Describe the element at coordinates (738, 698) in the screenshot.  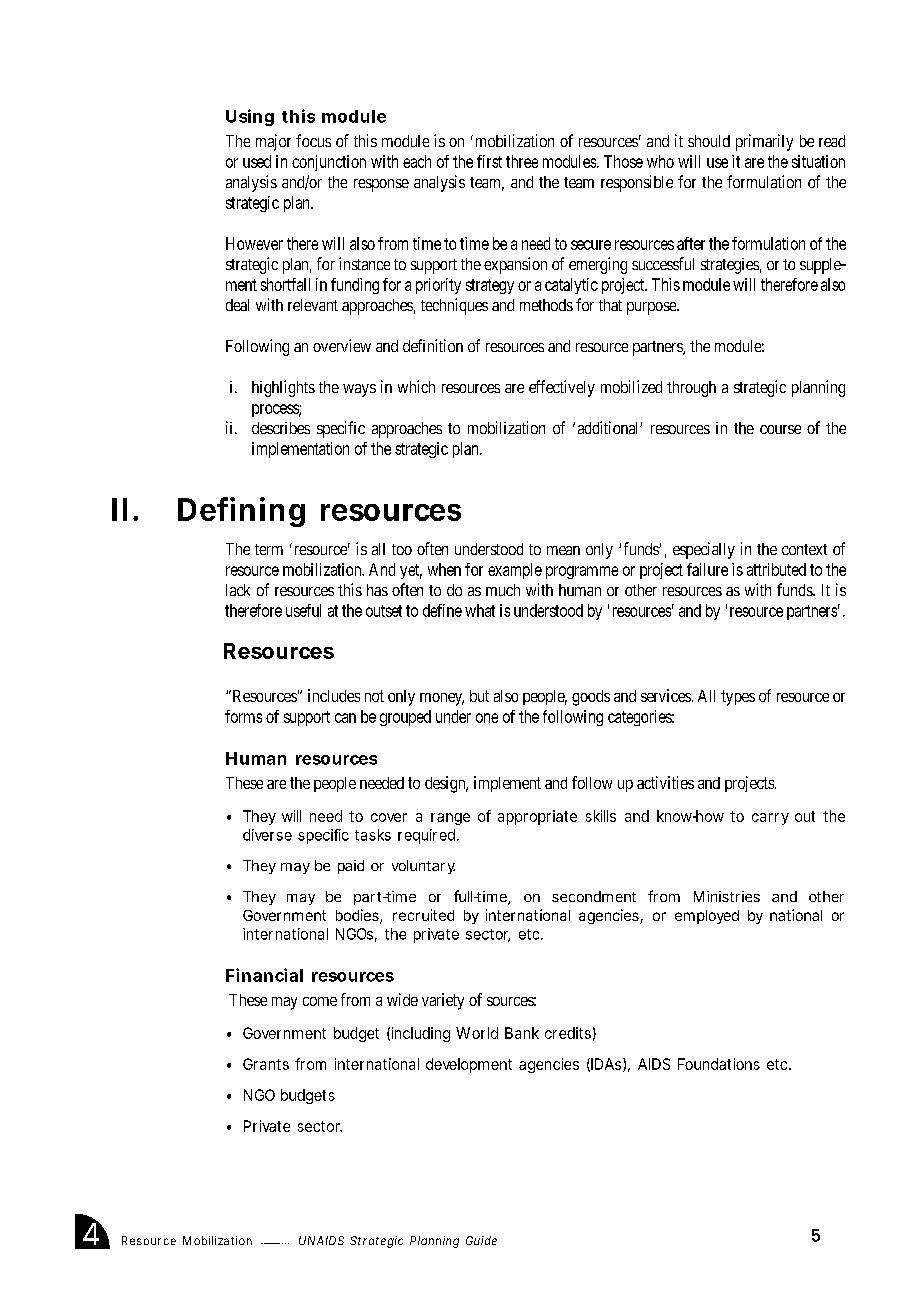
I see `types` at that location.
